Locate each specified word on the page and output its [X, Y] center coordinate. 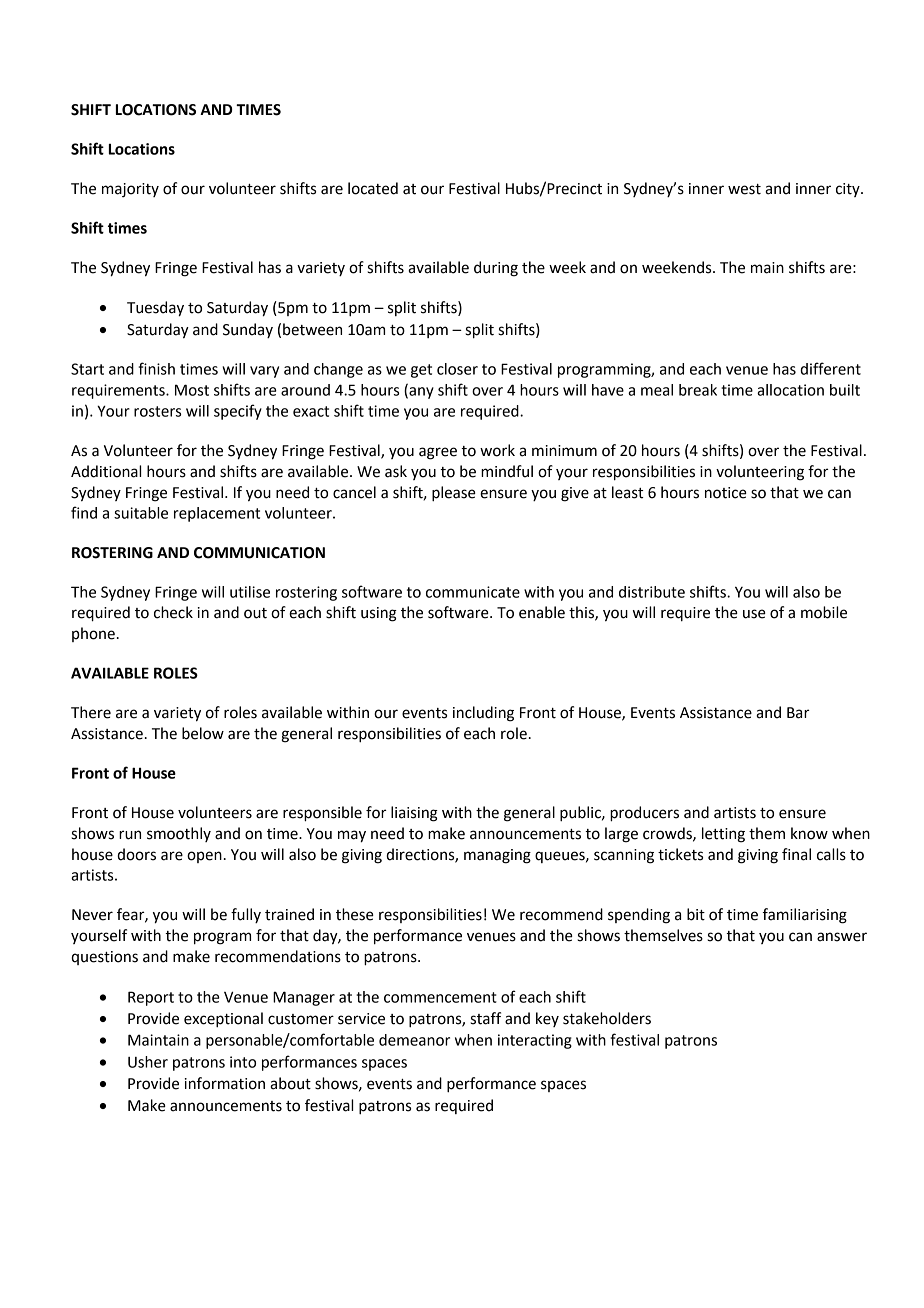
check [173, 612]
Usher [148, 1062]
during [496, 269]
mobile [824, 612]
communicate [473, 592]
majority [130, 190]
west [744, 189]
